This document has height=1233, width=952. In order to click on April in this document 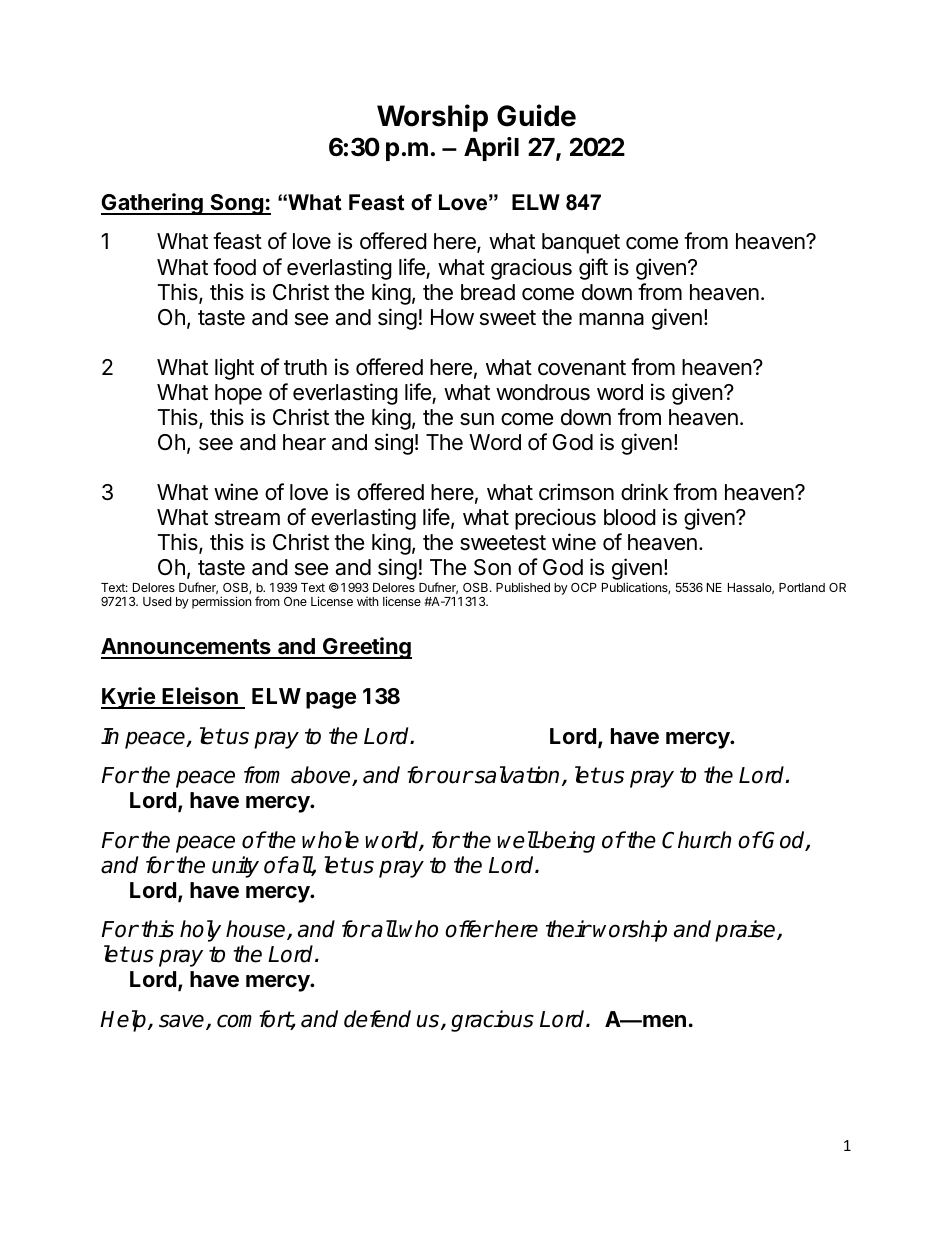, I will do `click(491, 149)`.
